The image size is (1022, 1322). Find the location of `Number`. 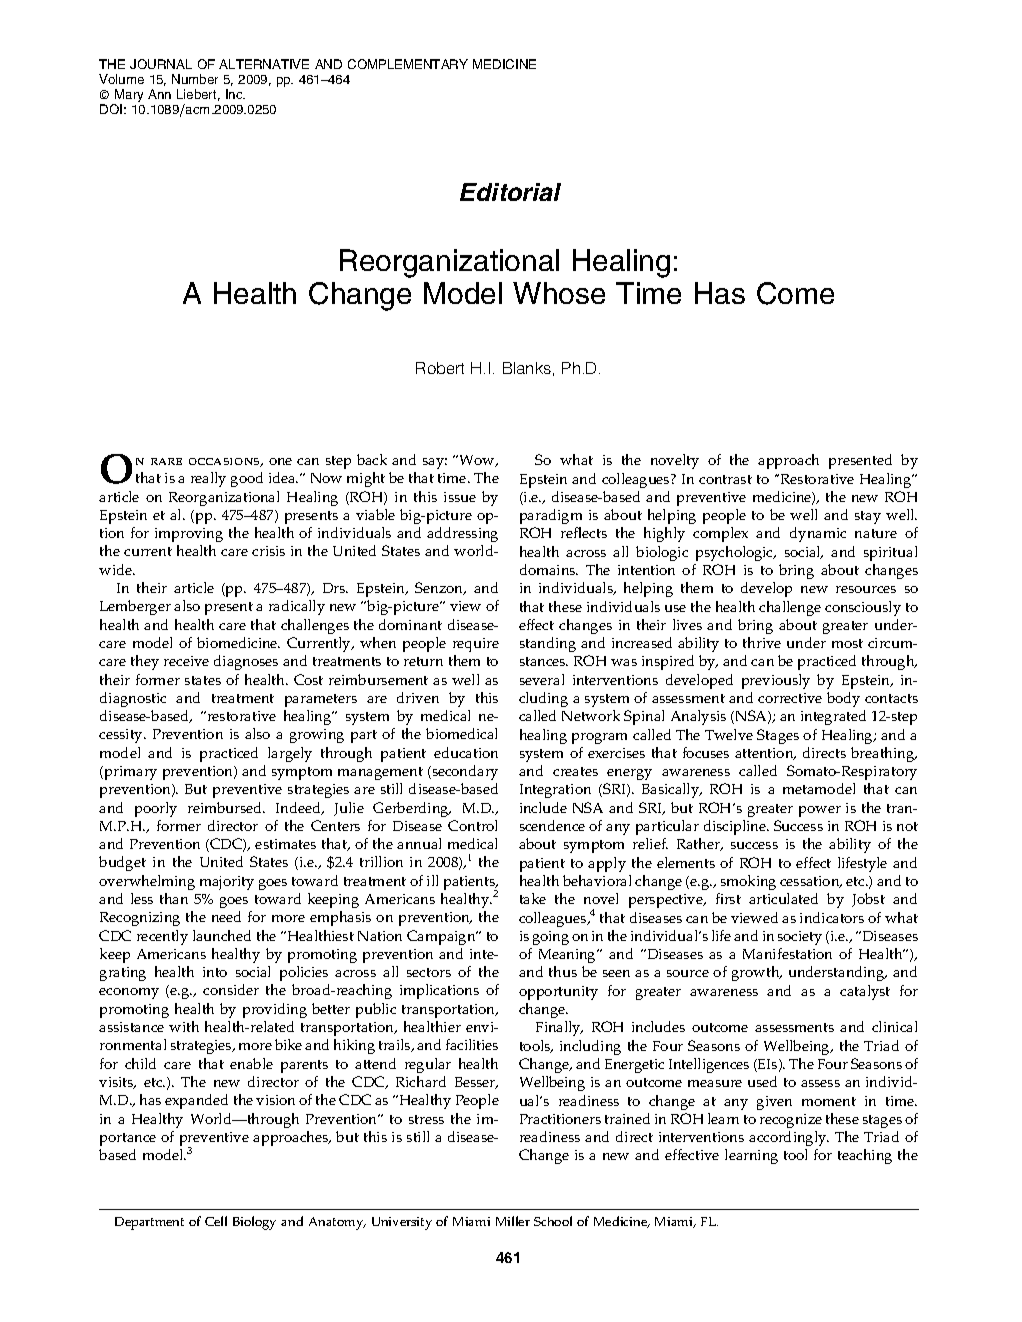

Number is located at coordinates (195, 79).
